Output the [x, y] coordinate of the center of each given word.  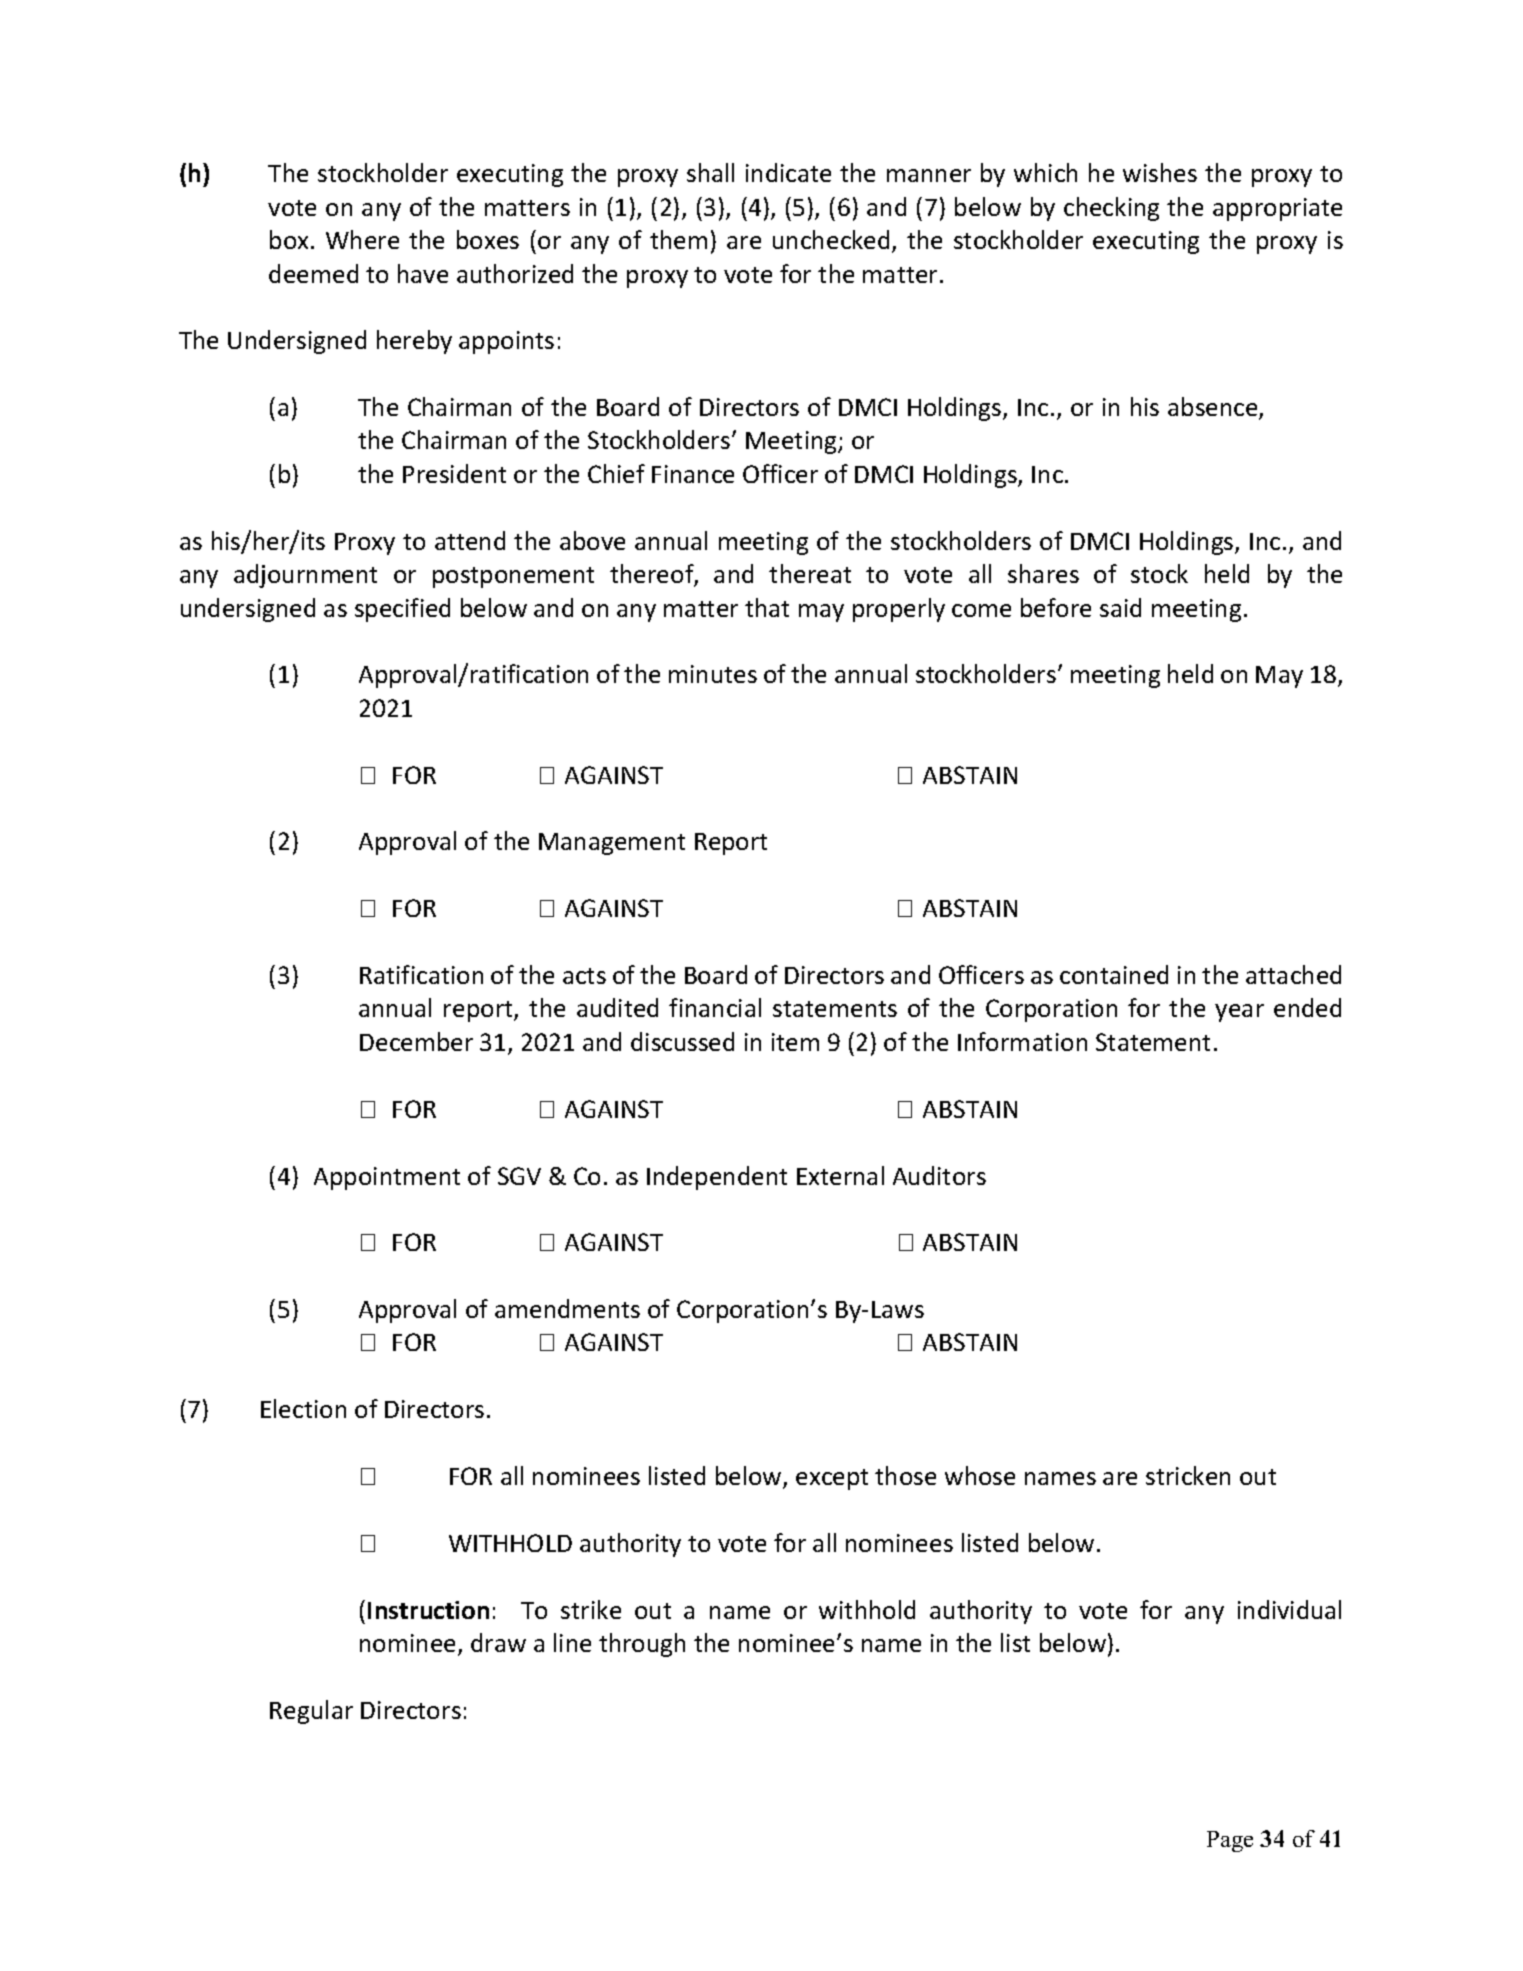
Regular [311, 1712]
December [416, 1041]
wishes [1160, 172]
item [795, 1042]
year [1239, 1013]
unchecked [831, 239]
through [642, 1645]
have [423, 273]
